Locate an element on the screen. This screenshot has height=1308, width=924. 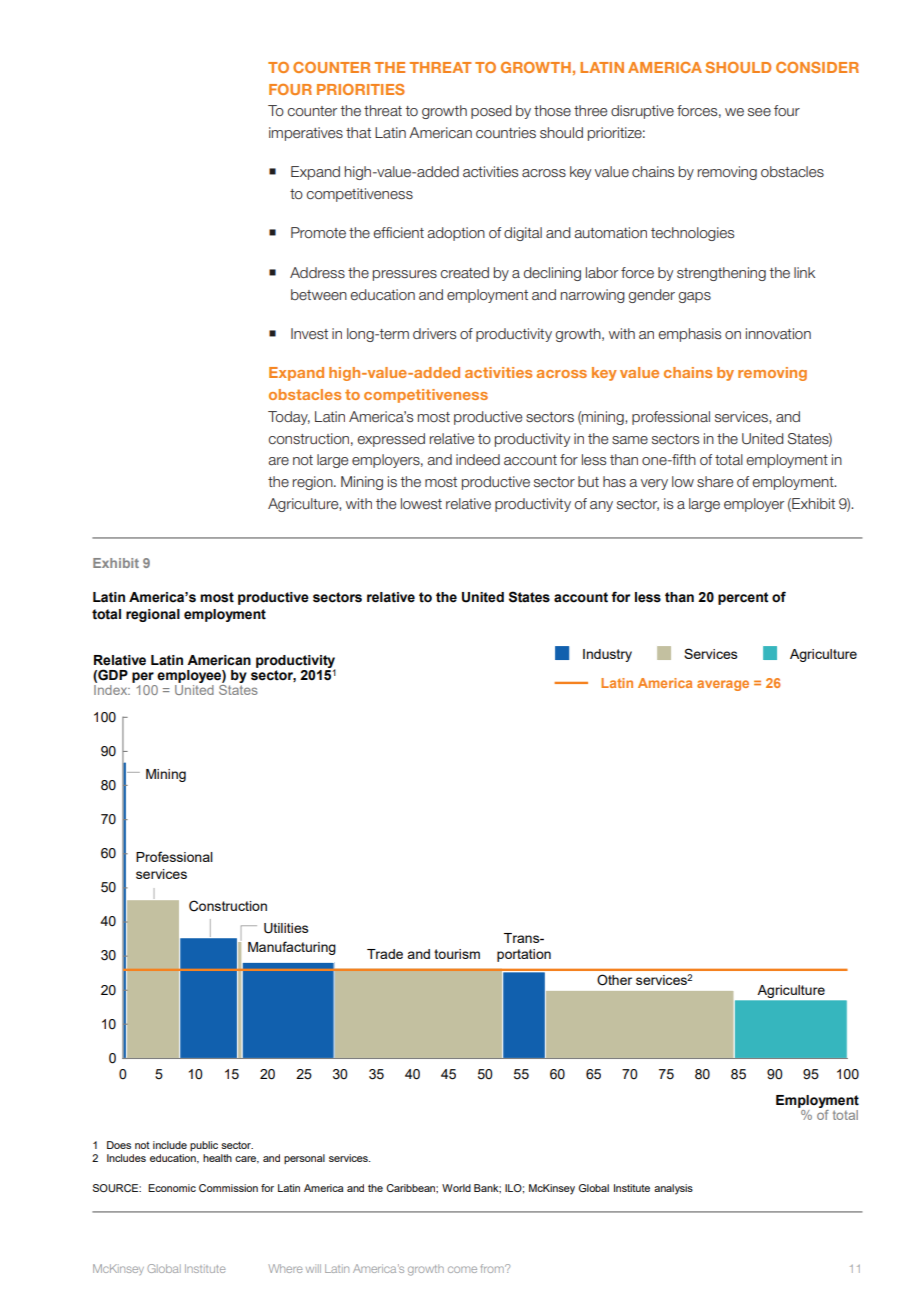
imperatives is located at coordinates (306, 134).
